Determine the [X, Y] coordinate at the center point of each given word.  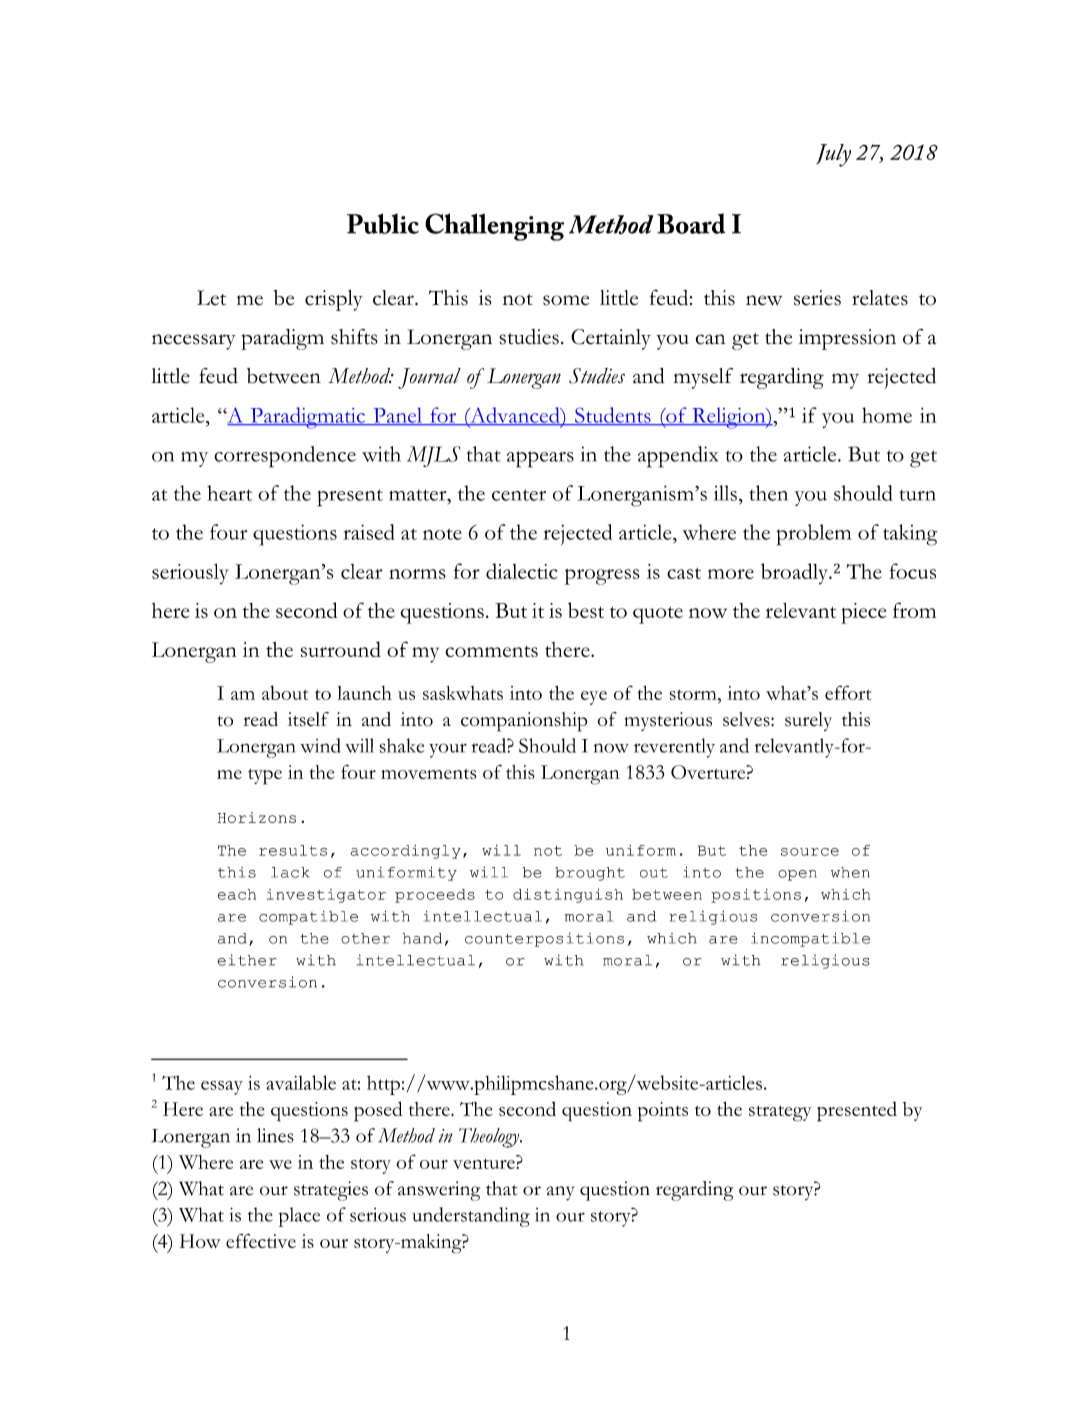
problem [813, 535]
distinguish [568, 895]
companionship [524, 722]
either [246, 960]
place [299, 1217]
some [566, 300]
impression [847, 339]
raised [369, 532]
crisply [334, 300]
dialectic [521, 571]
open [797, 875]
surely [808, 721]
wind [320, 745]
